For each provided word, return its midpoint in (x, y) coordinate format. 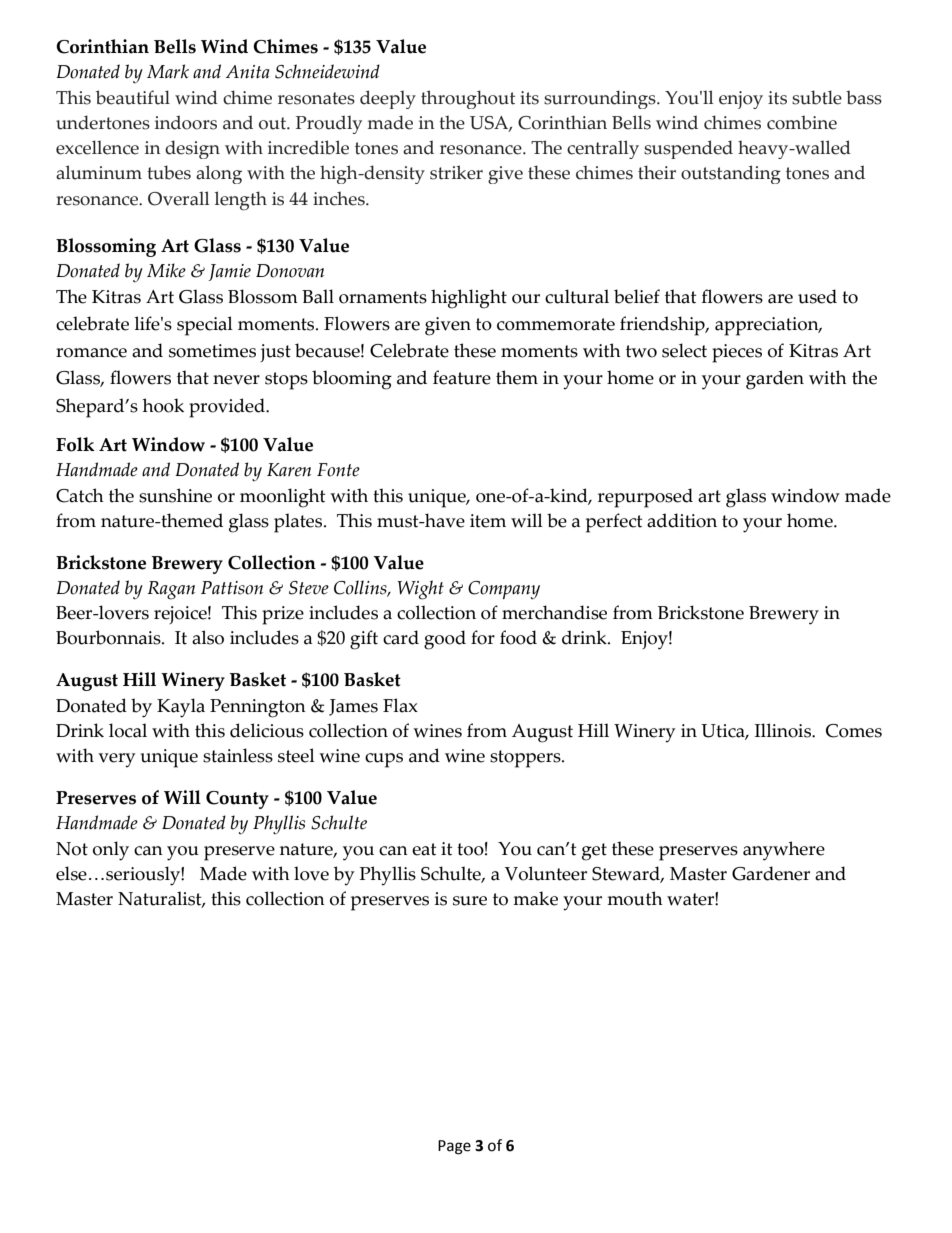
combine (802, 122)
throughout (468, 99)
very (116, 760)
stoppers (526, 759)
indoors (186, 122)
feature (462, 377)
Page (454, 1147)
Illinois (784, 730)
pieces (737, 353)
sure (470, 901)
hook (163, 405)
